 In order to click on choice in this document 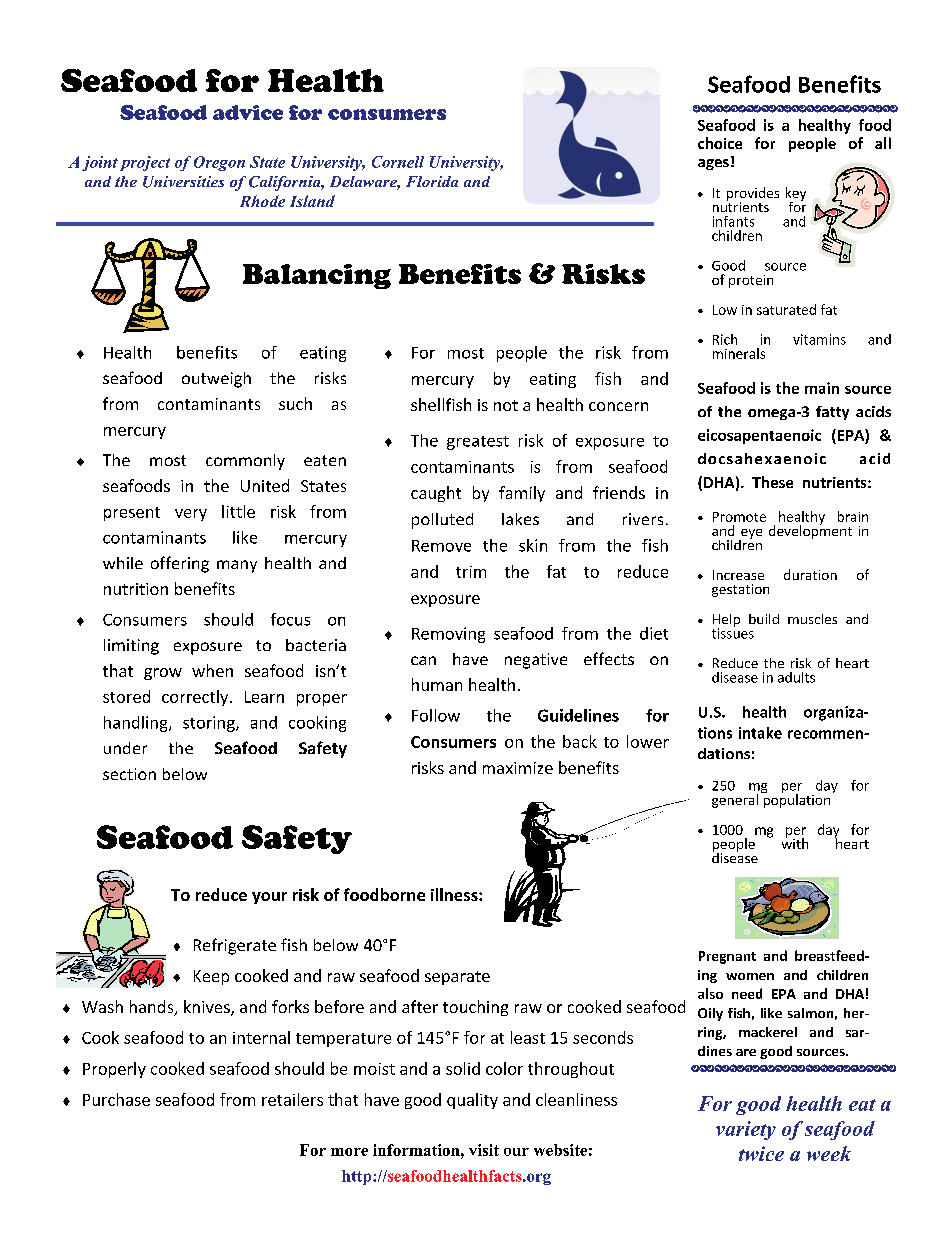, I will do `click(720, 143)`.
